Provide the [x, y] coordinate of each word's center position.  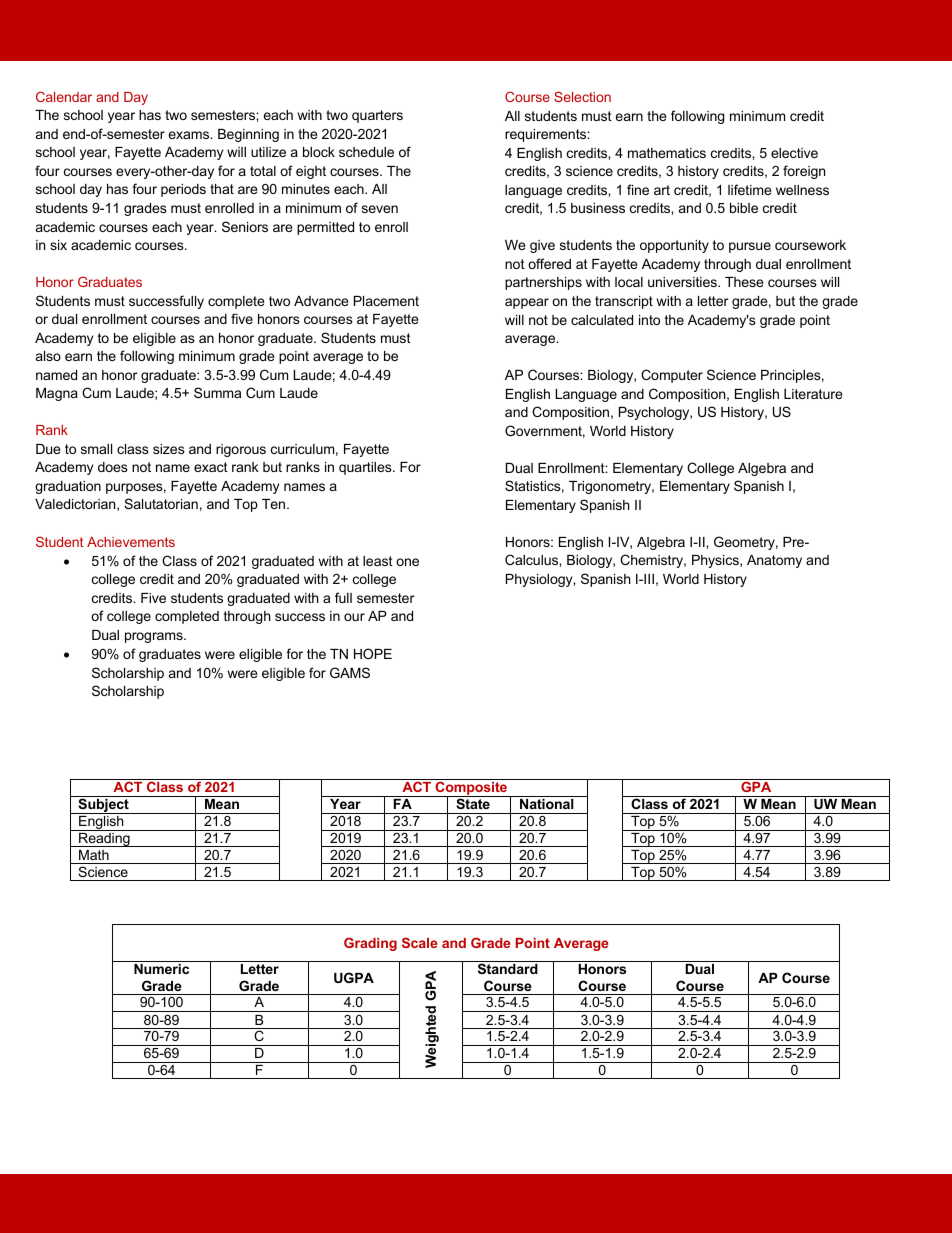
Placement [386, 301]
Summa [217, 392]
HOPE [373, 653]
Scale [420, 942]
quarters [377, 116]
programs [155, 637]
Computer [672, 376]
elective [794, 153]
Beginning [248, 135]
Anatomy [774, 561]
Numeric [161, 969]
